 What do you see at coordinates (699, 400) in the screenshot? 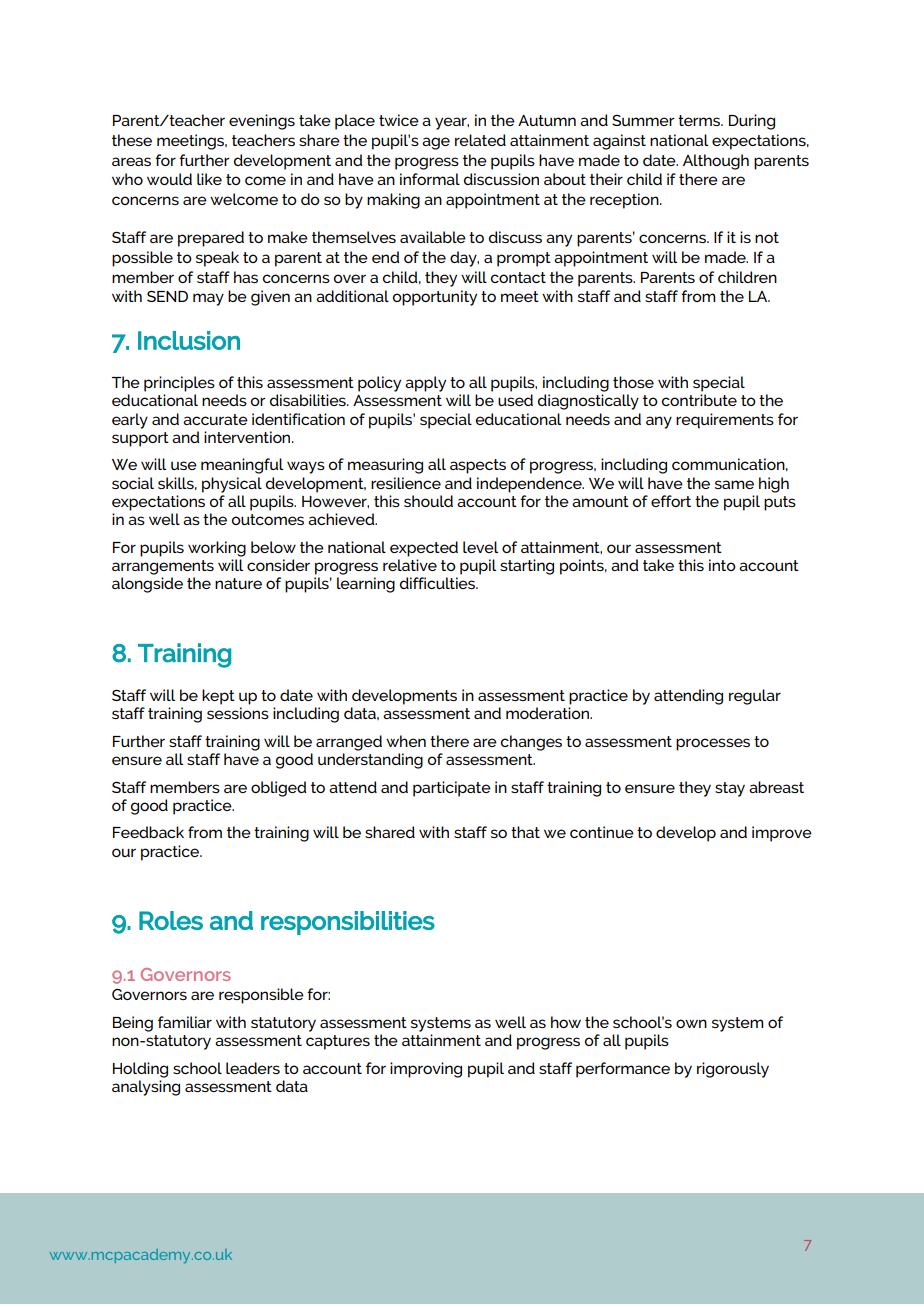
I see `contribute` at bounding box center [699, 400].
